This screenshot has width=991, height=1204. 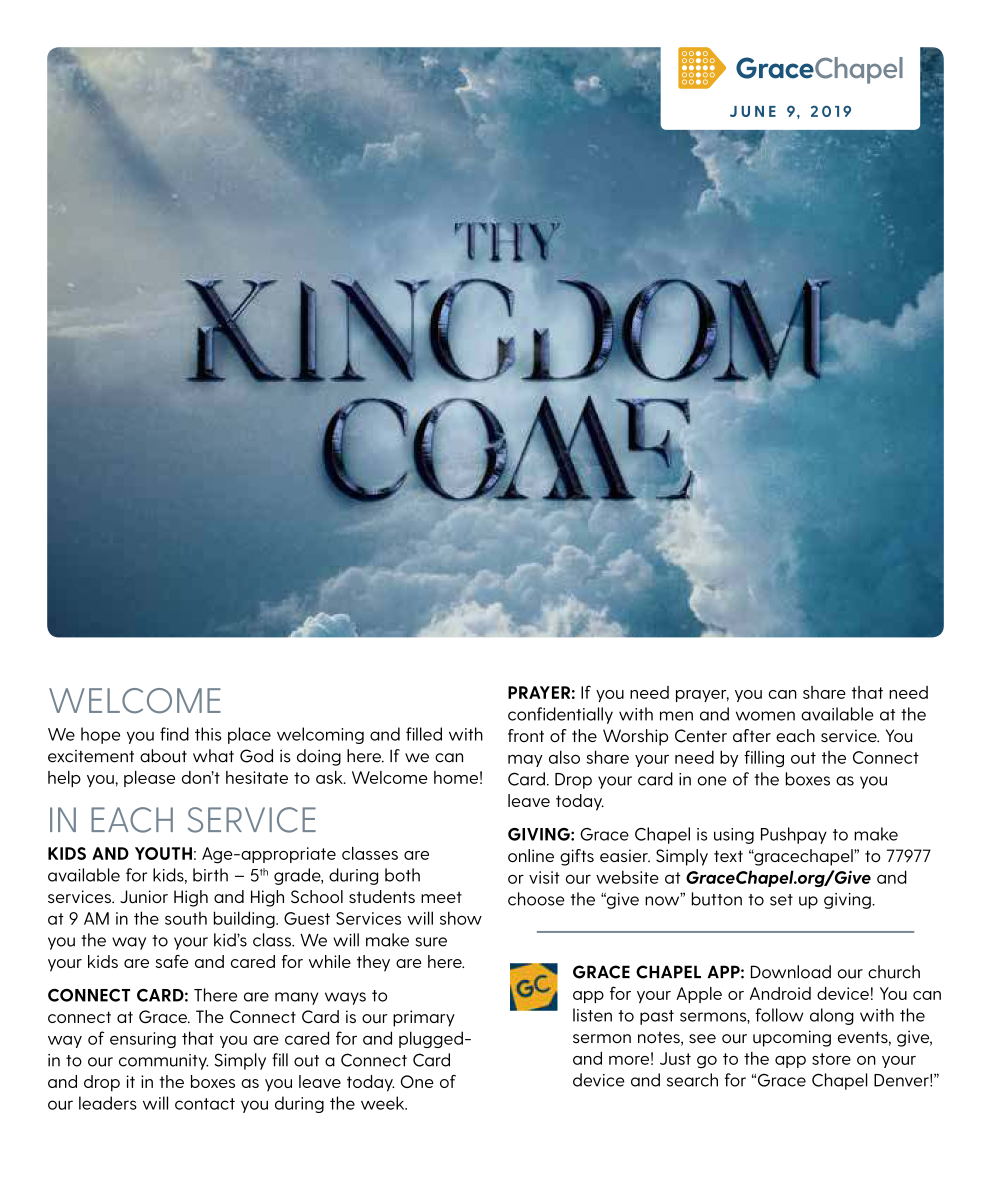 What do you see at coordinates (174, 734) in the screenshot?
I see `find` at bounding box center [174, 734].
